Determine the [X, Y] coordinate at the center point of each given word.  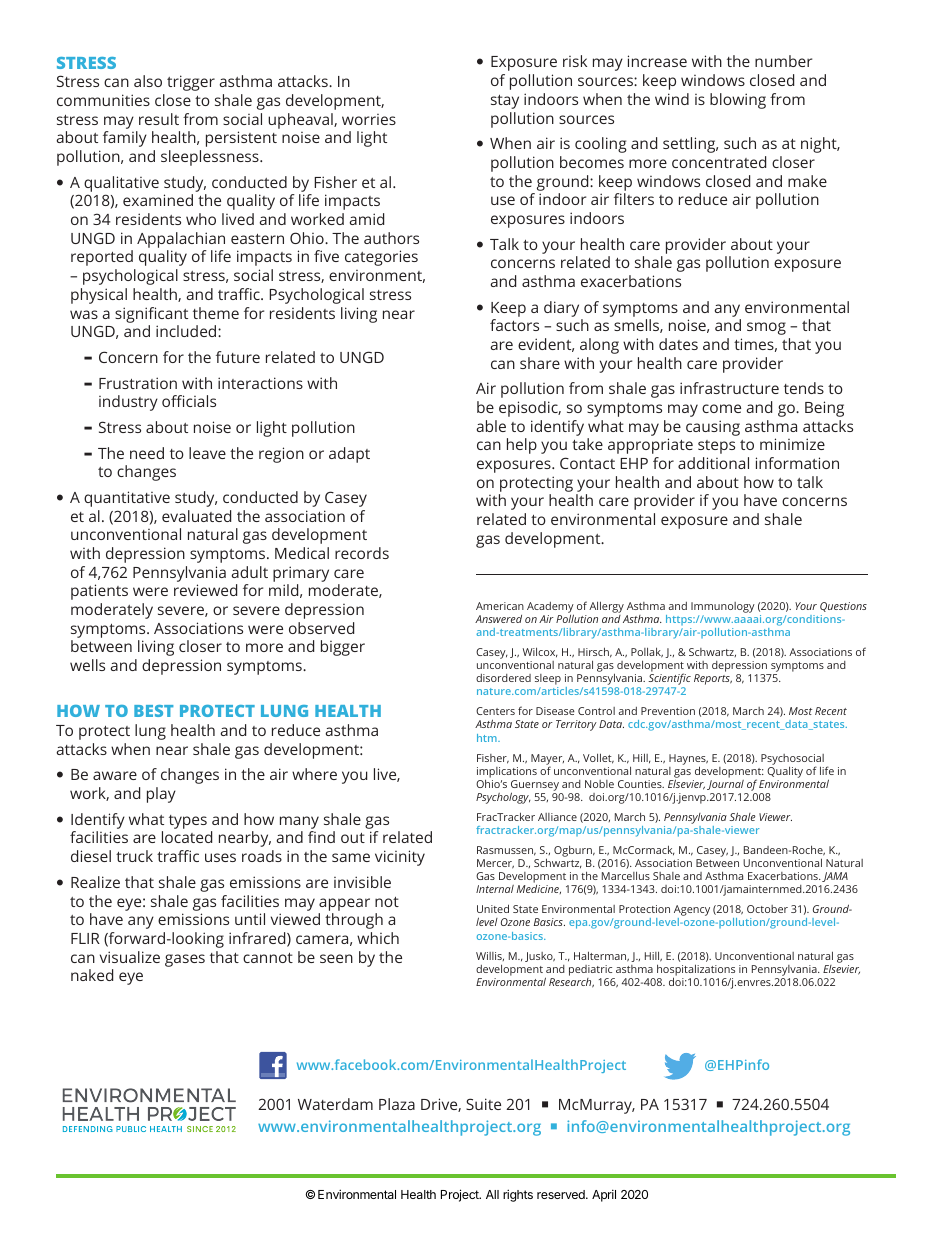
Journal [725, 785]
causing [713, 428]
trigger [191, 83]
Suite [483, 1104]
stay [505, 102]
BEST [153, 711]
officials [189, 401]
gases [185, 960]
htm [488, 738]
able [491, 426]
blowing [738, 101]
